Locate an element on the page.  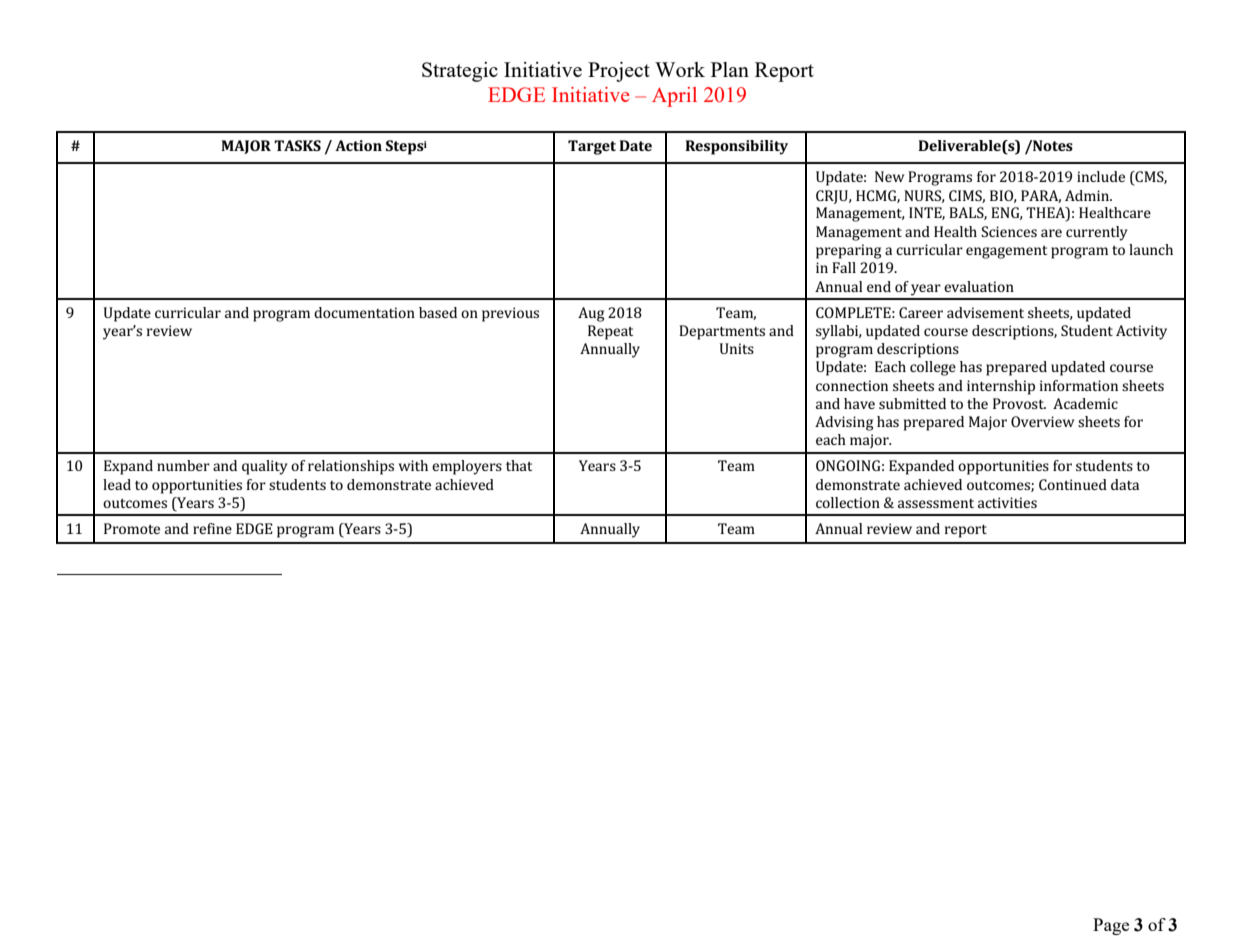
refine is located at coordinates (212, 528).
